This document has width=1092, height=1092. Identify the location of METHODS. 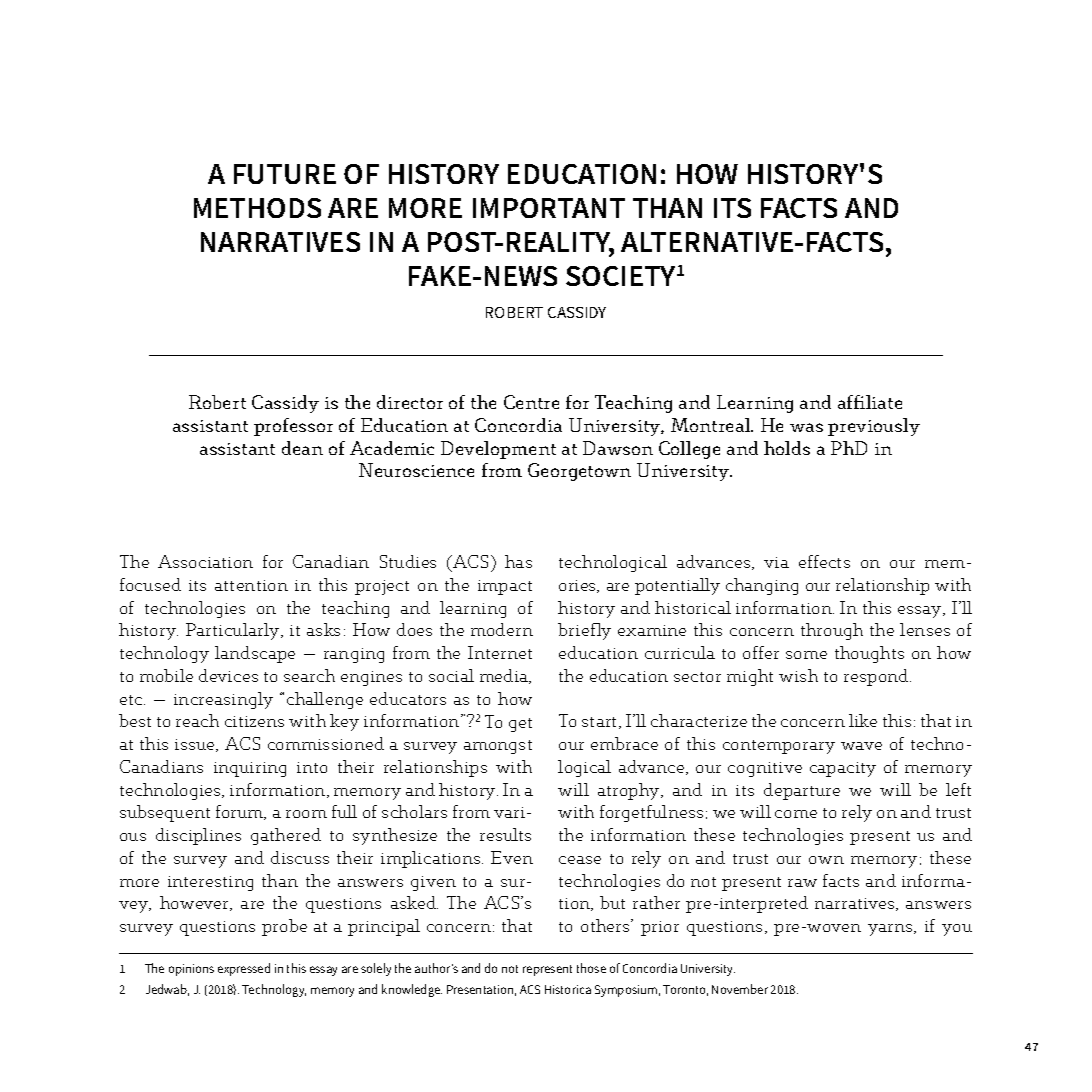
(257, 208).
